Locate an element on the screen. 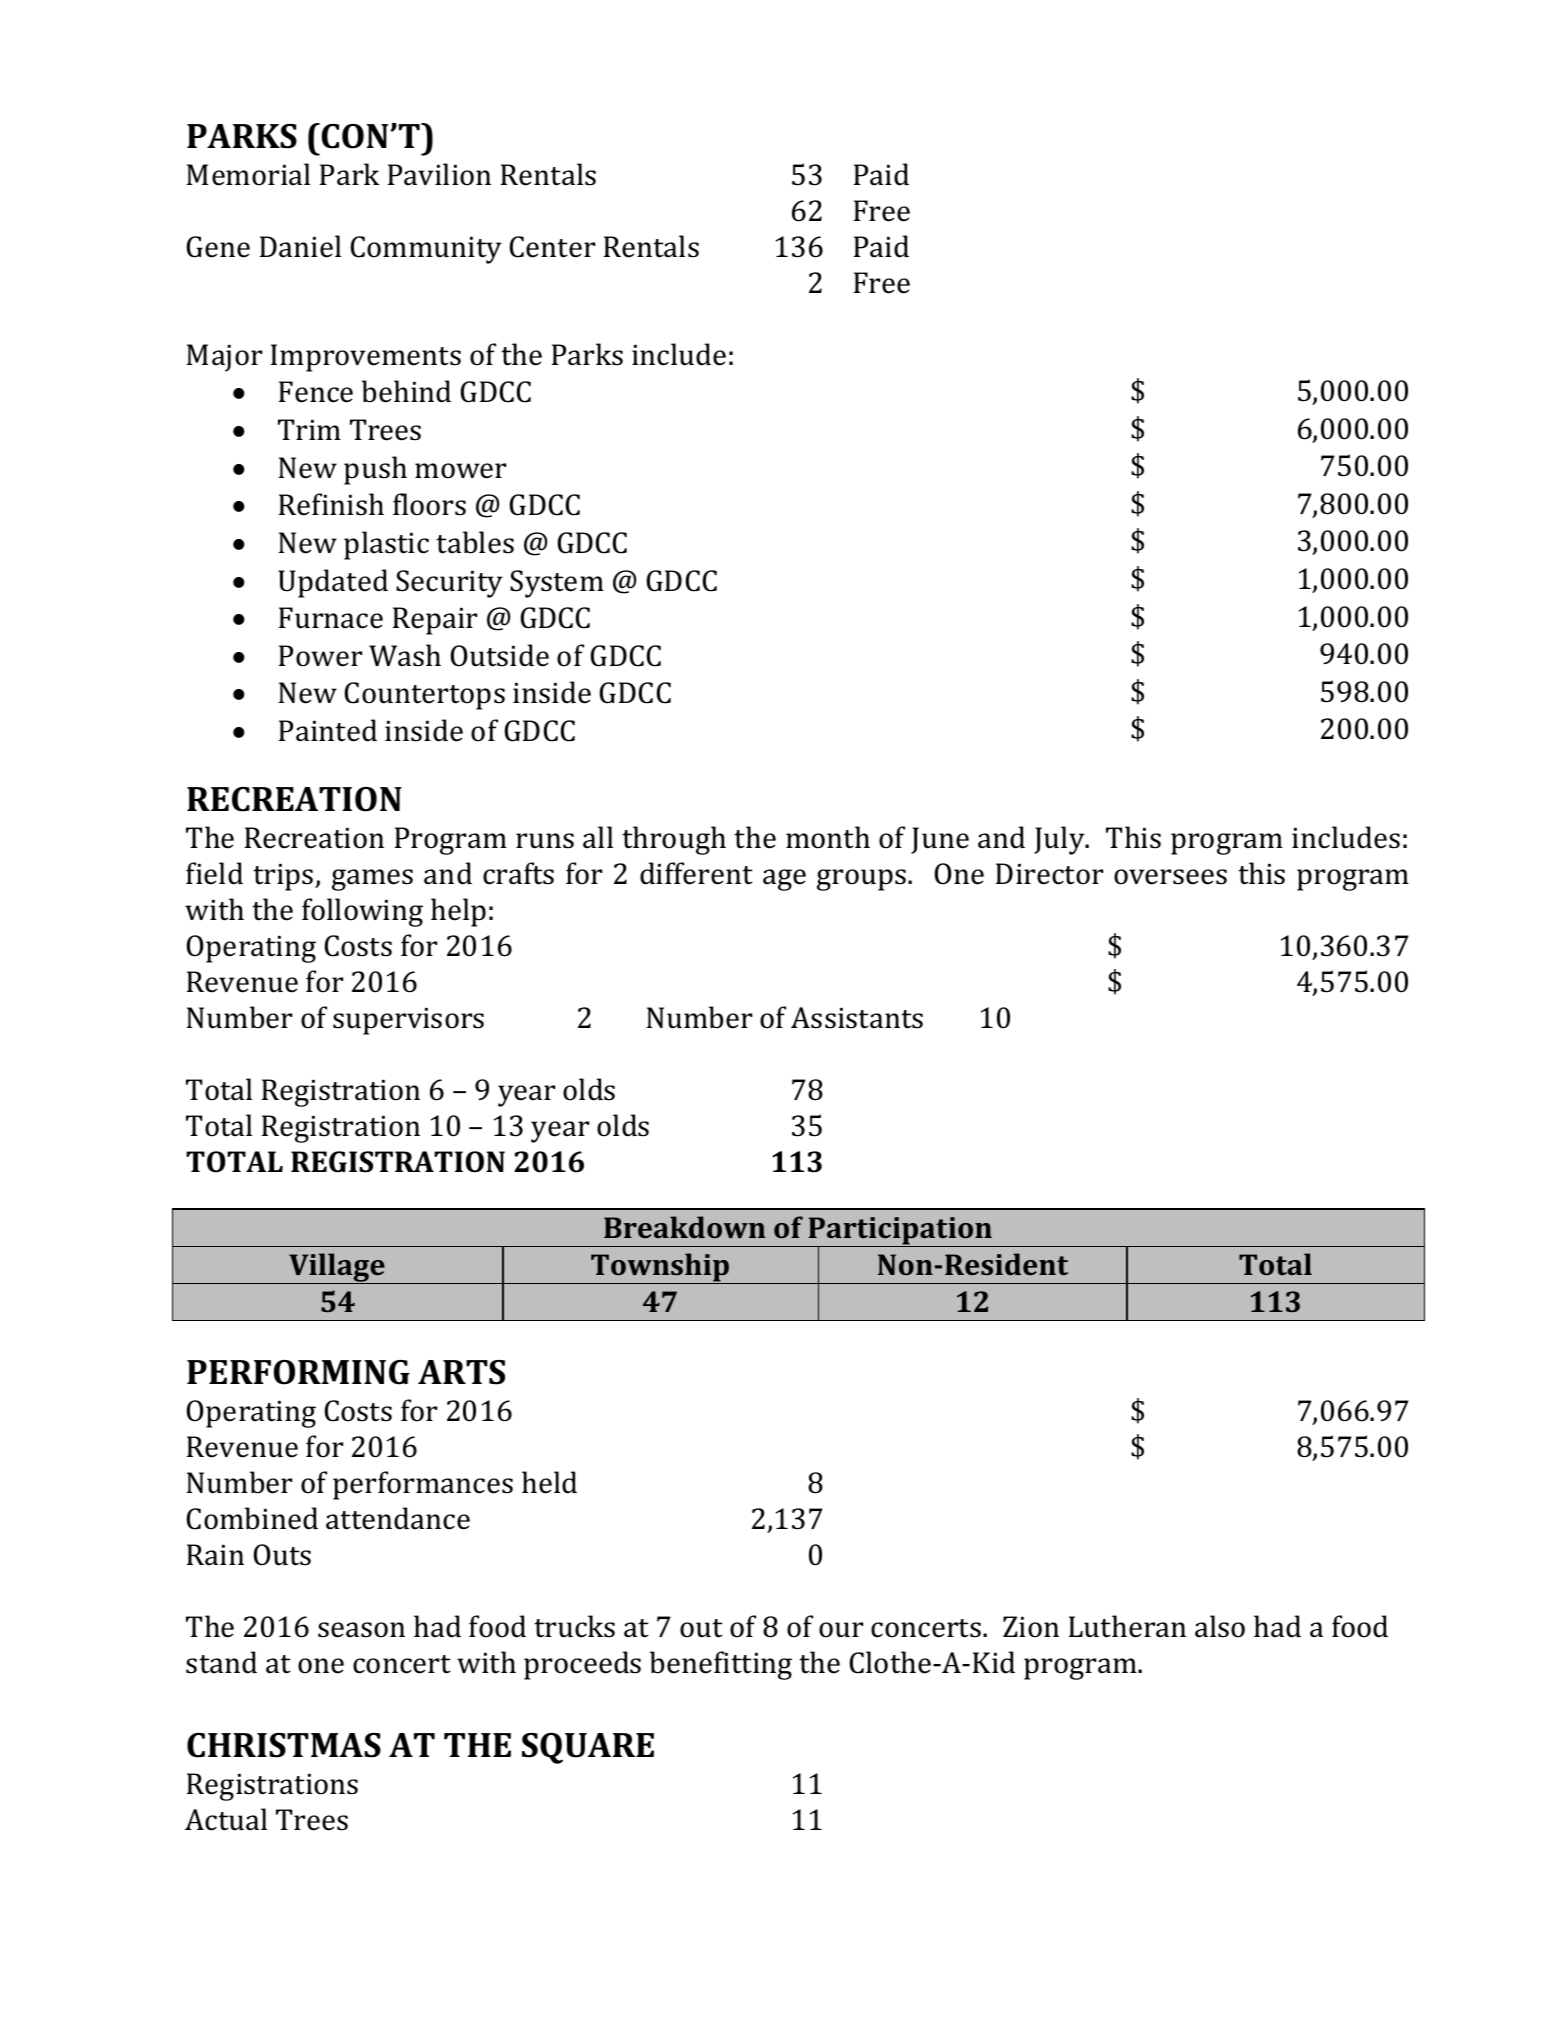 Image resolution: width=1562 pixels, height=2022 pixels. Daniel is located at coordinates (300, 246).
